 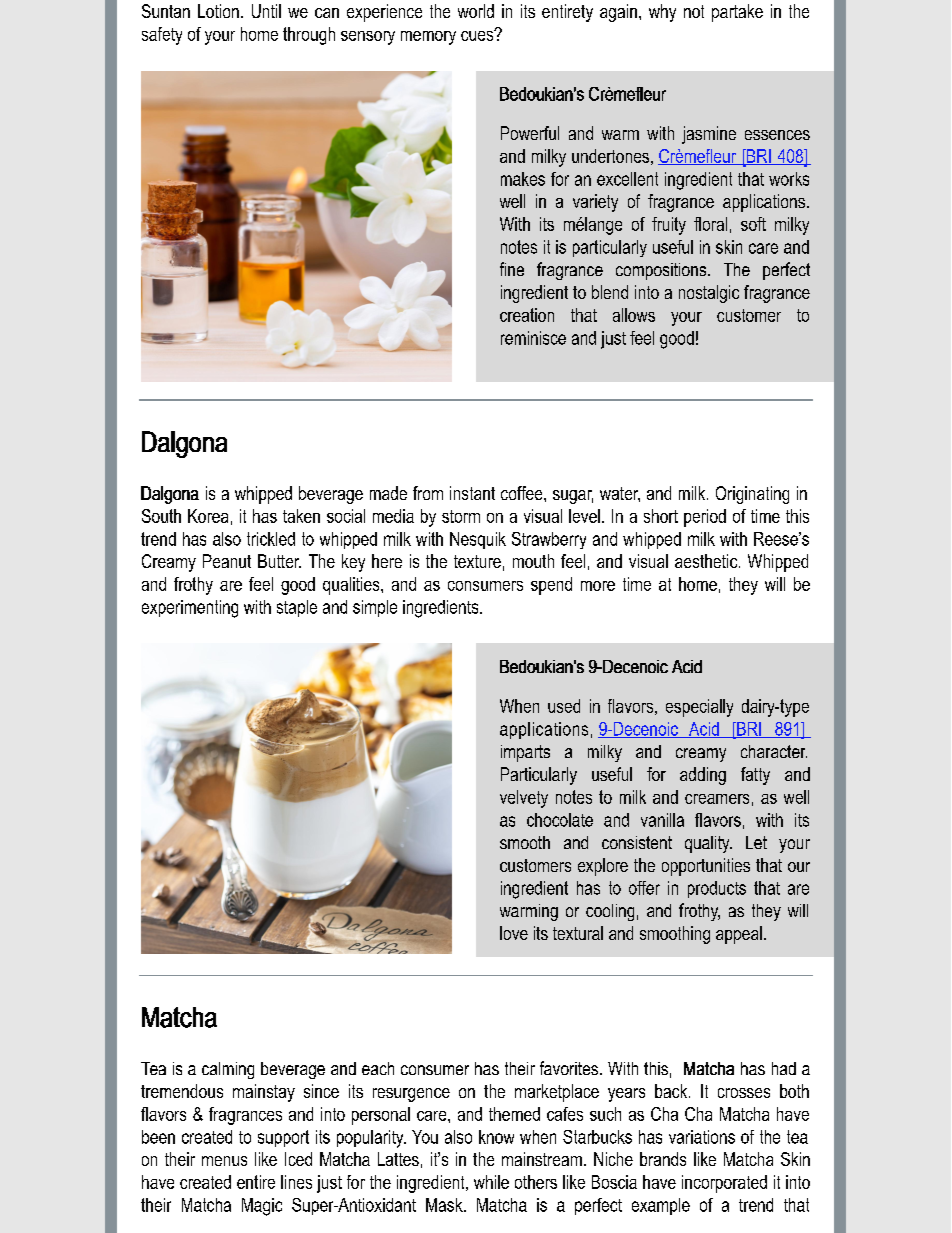 What do you see at coordinates (476, 11) in the image?
I see `world` at bounding box center [476, 11].
